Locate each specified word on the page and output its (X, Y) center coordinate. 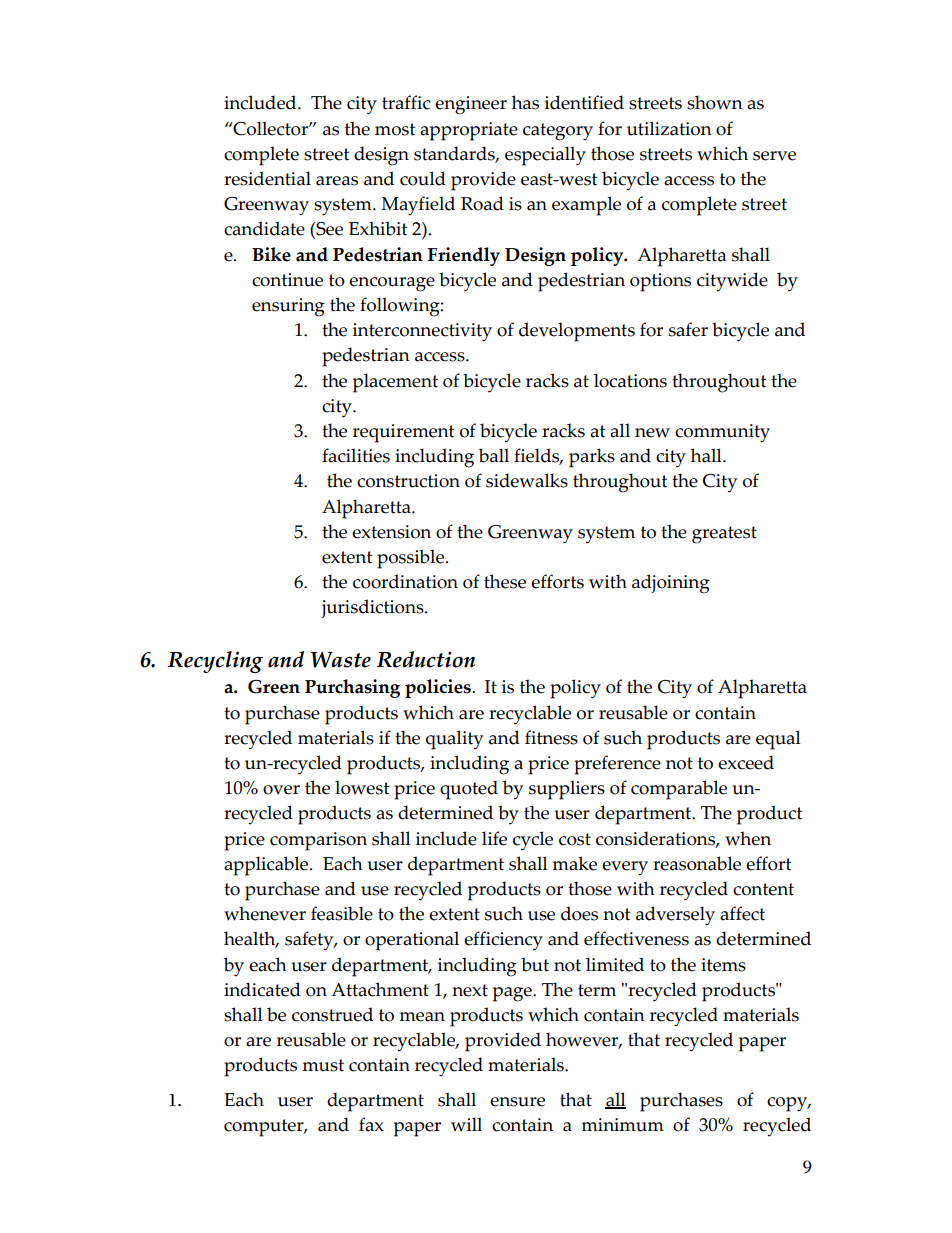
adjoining (671, 584)
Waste (341, 659)
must (323, 1065)
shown (715, 102)
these (505, 581)
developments (577, 332)
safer (688, 329)
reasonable (697, 863)
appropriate (469, 131)
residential (267, 178)
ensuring (288, 307)
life (494, 838)
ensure (517, 1102)
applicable (267, 866)
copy (788, 1104)
